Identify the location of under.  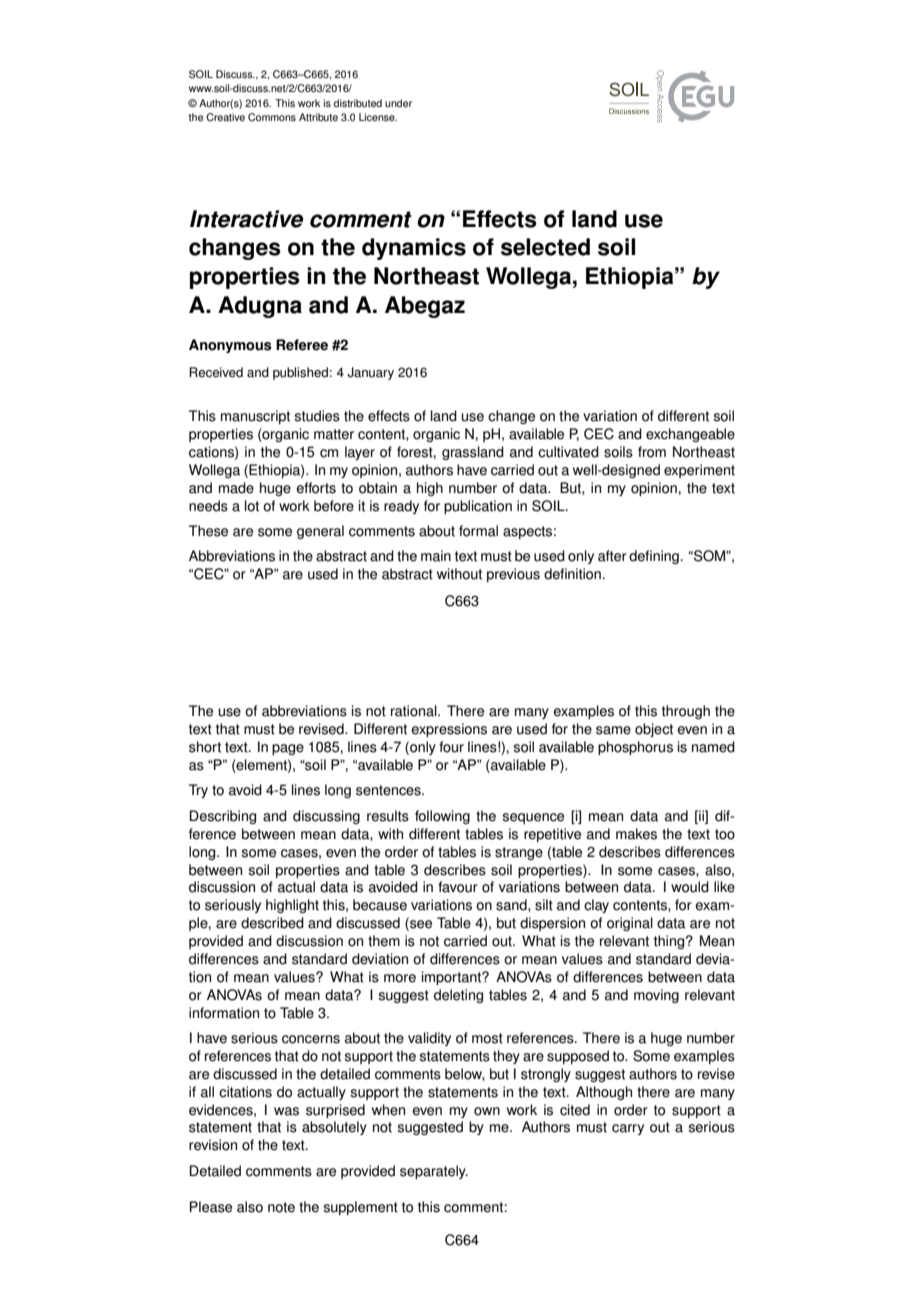
(398, 103).
